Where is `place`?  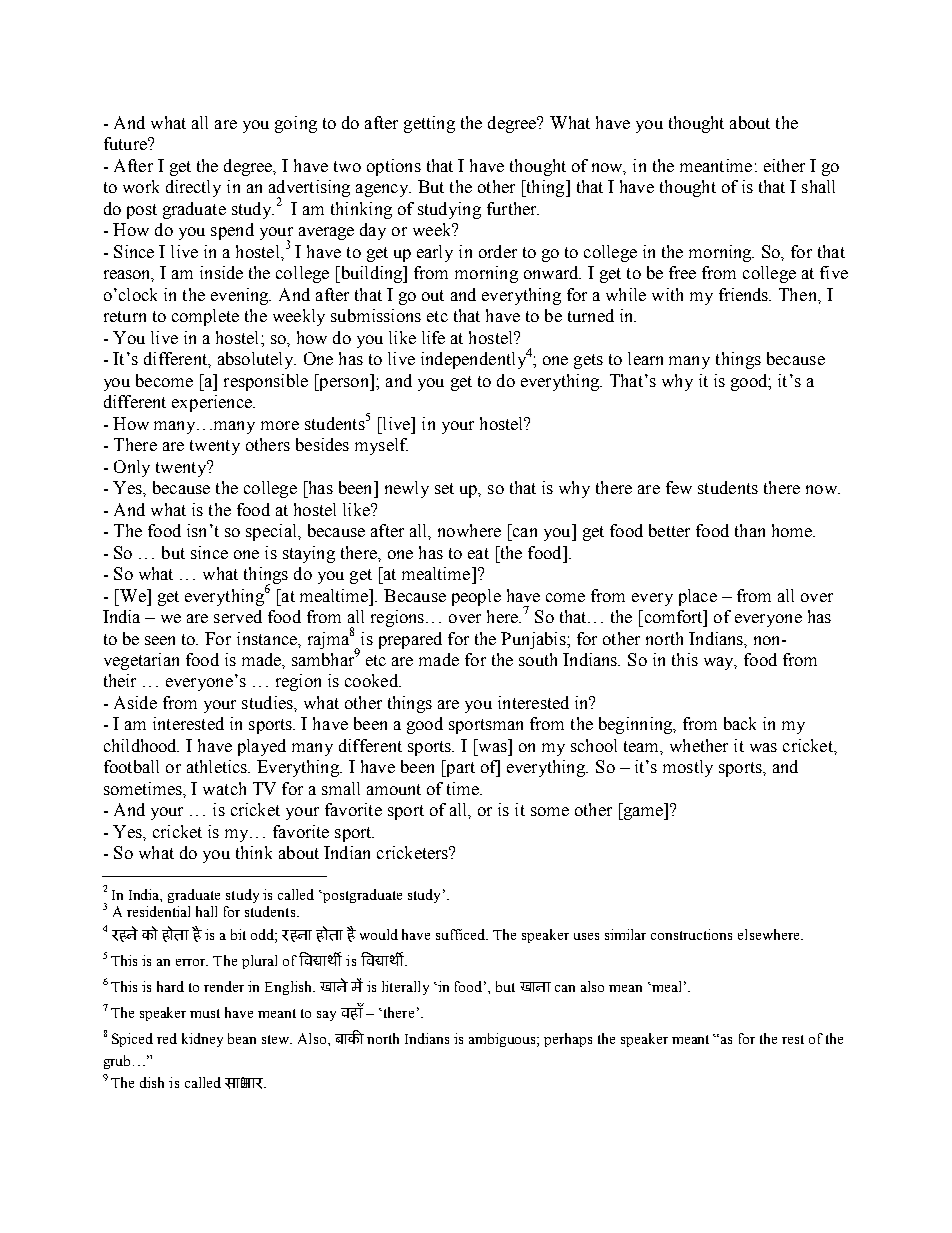 place is located at coordinates (698, 597).
